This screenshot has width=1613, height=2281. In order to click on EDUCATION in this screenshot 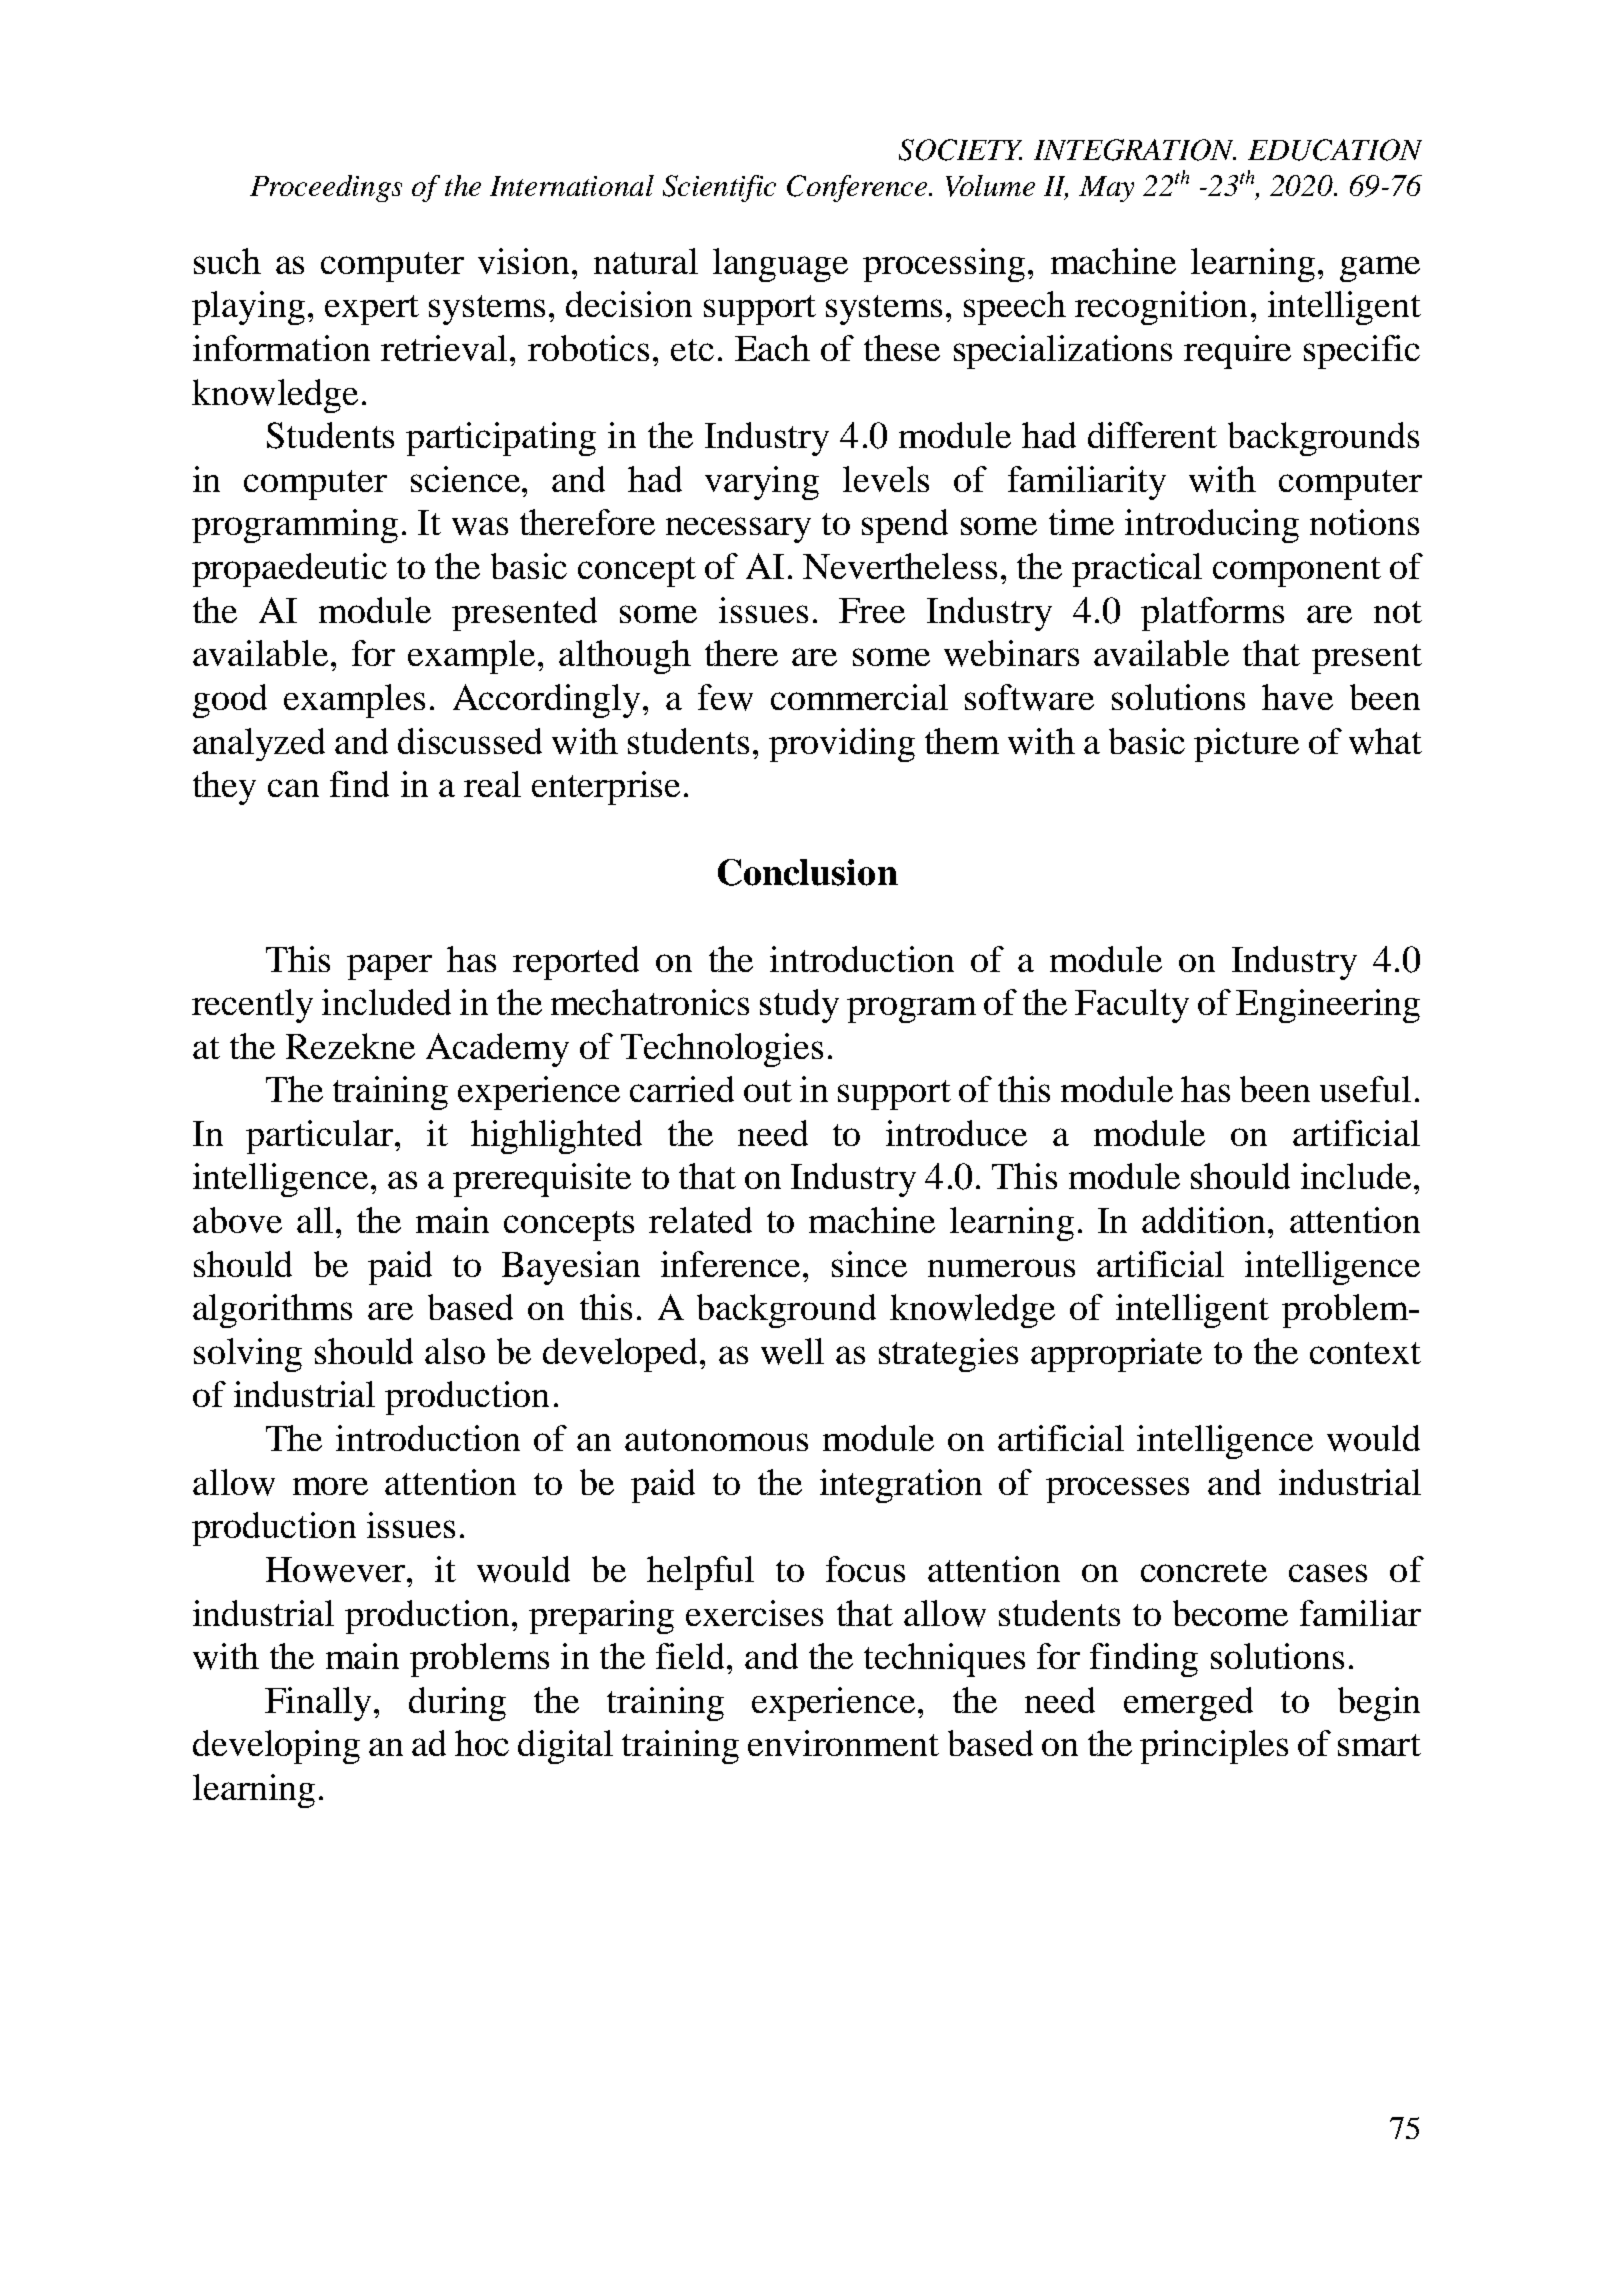, I will do `click(1335, 150)`.
